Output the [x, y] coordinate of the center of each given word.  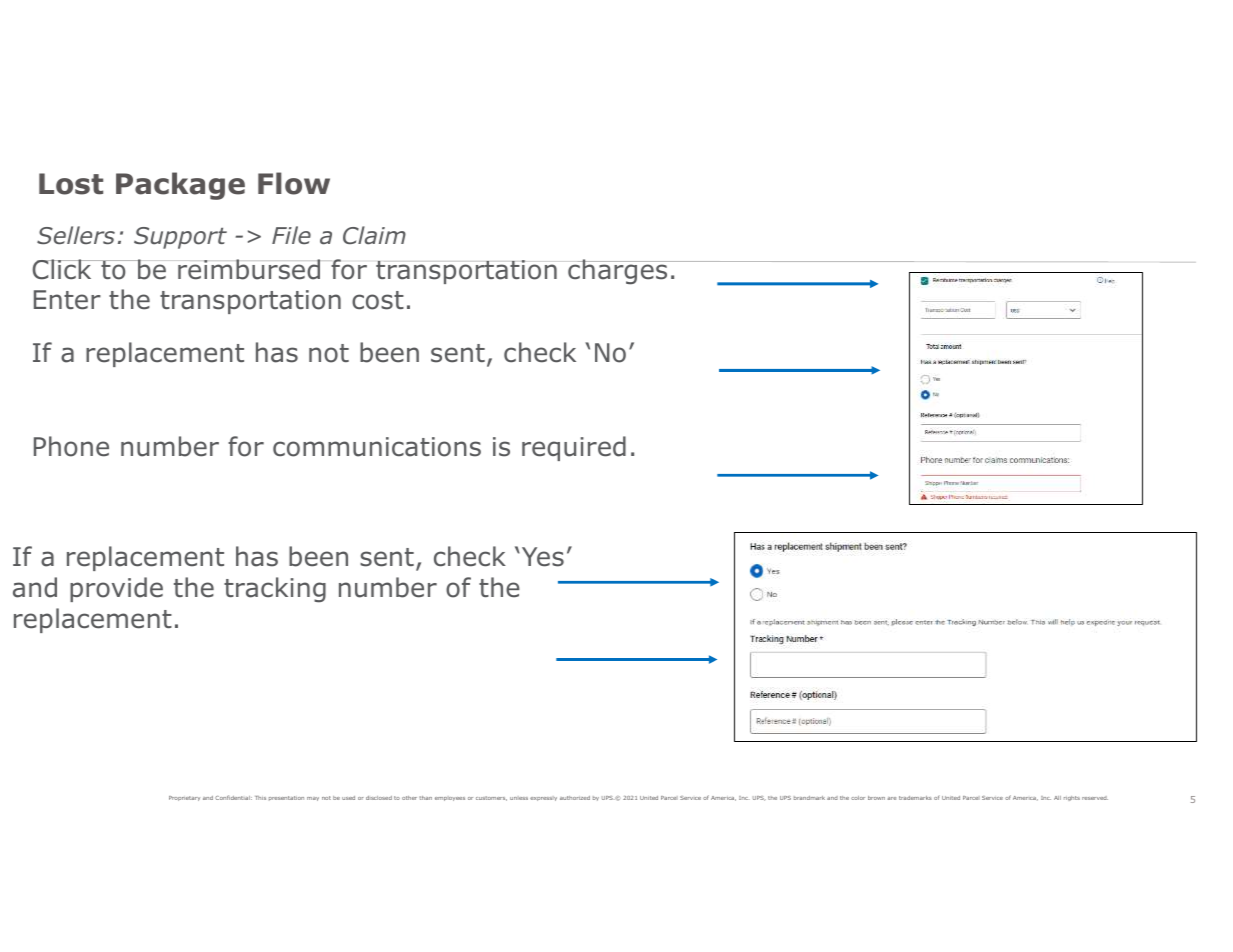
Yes [541, 557]
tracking [275, 590]
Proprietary [184, 798]
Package [180, 186]
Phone [71, 446]
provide [116, 589]
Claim [374, 235]
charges [619, 272]
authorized [575, 798]
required [574, 448]
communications [377, 447]
